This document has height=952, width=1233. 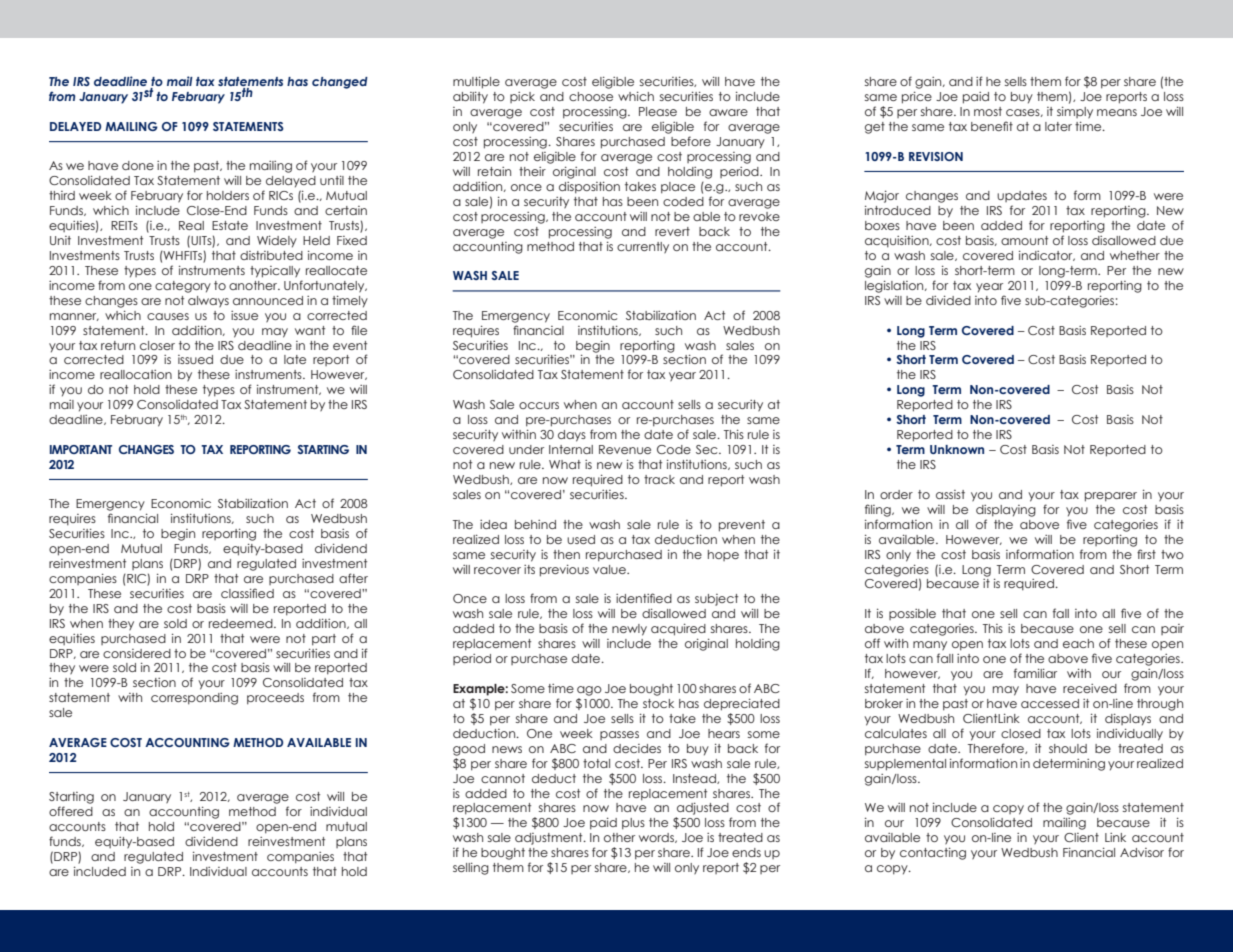 What do you see at coordinates (629, 630) in the document?
I see `newly` at bounding box center [629, 630].
